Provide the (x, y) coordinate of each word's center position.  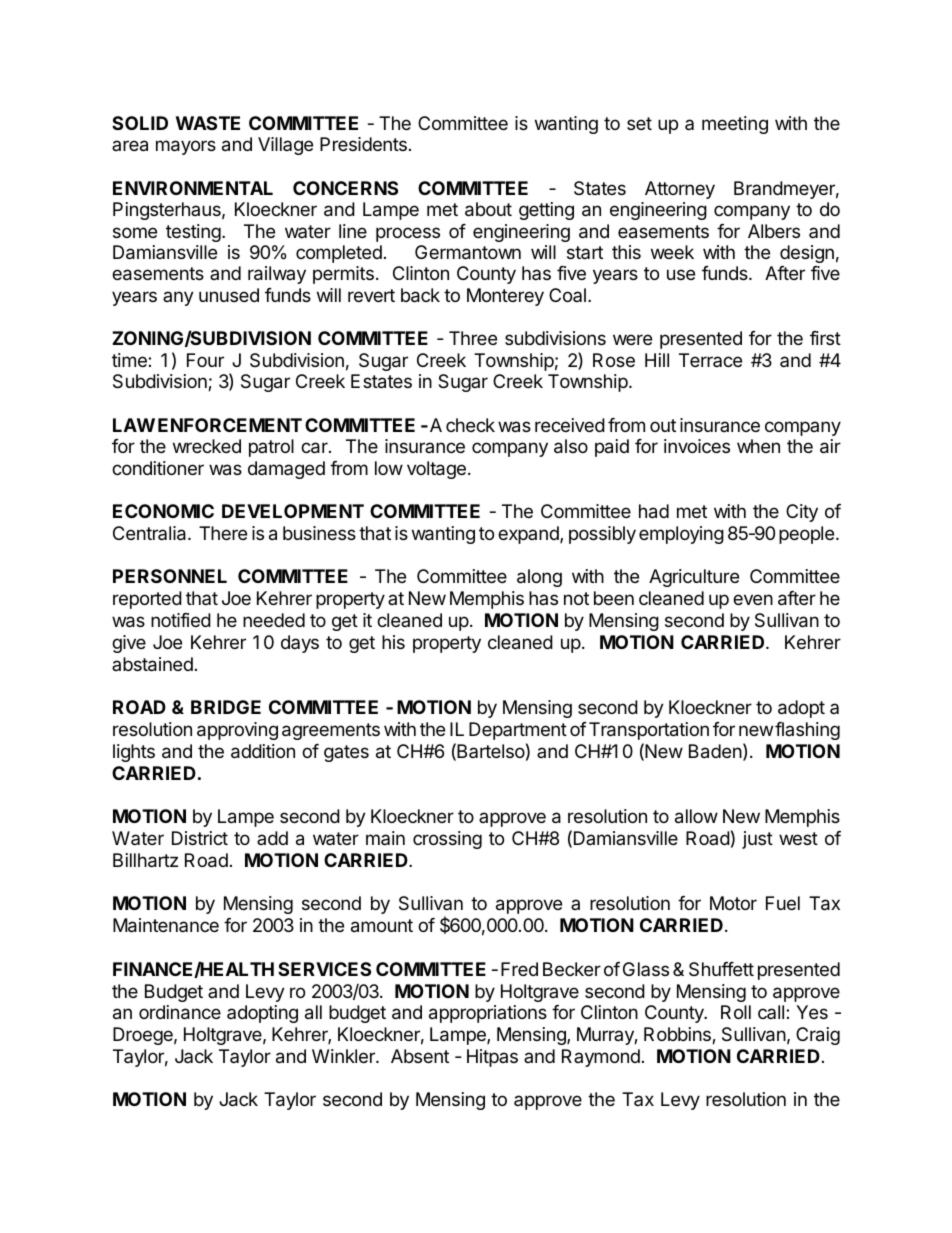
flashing (807, 731)
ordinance (180, 1012)
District (200, 838)
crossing (447, 840)
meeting (735, 125)
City (802, 513)
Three (473, 338)
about (488, 209)
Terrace (710, 360)
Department (518, 731)
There (223, 533)
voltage (436, 470)
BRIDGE (226, 707)
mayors (186, 147)
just (757, 840)
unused (229, 295)
